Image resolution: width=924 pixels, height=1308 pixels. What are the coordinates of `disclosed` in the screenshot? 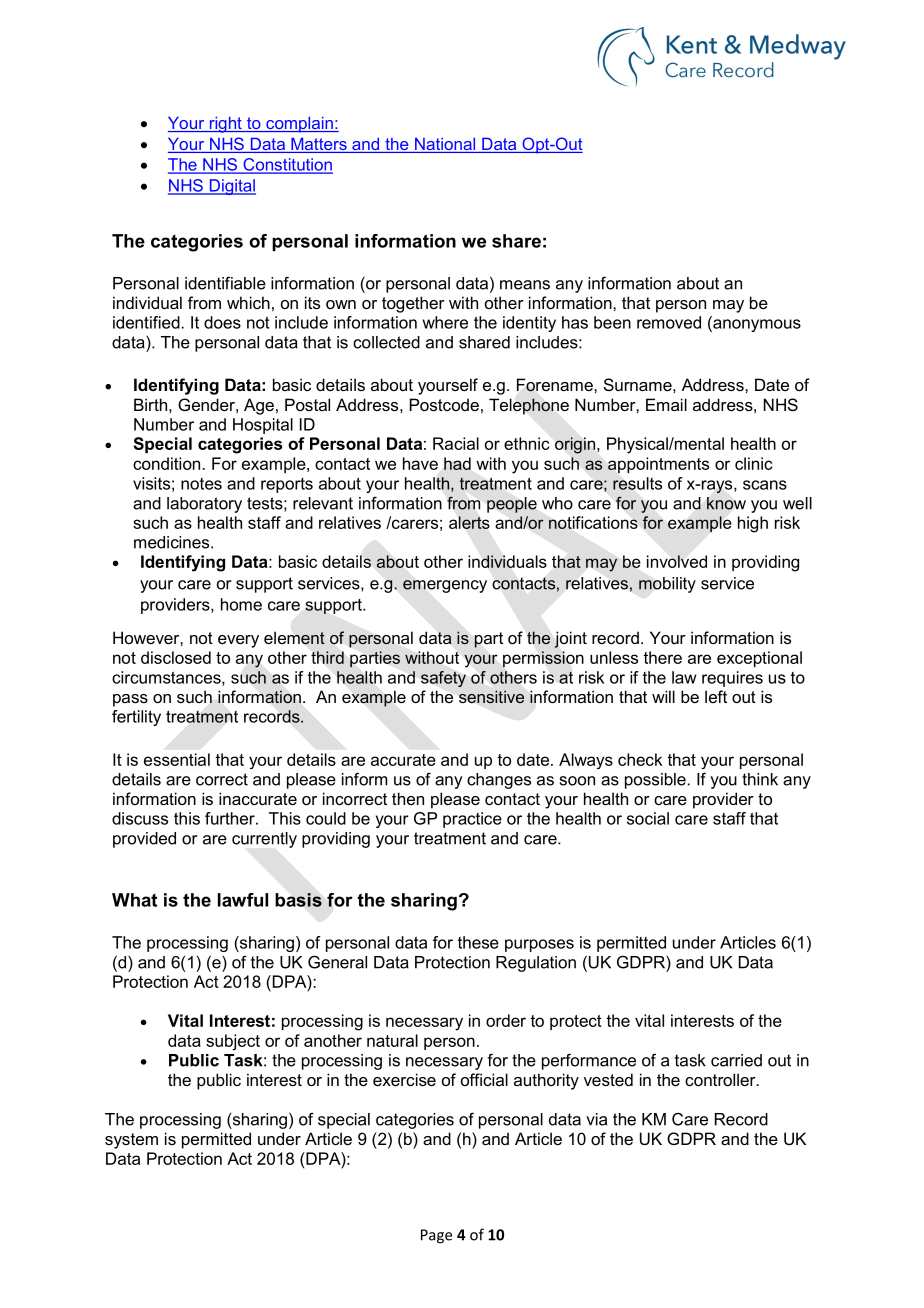 It's located at (176, 657).
